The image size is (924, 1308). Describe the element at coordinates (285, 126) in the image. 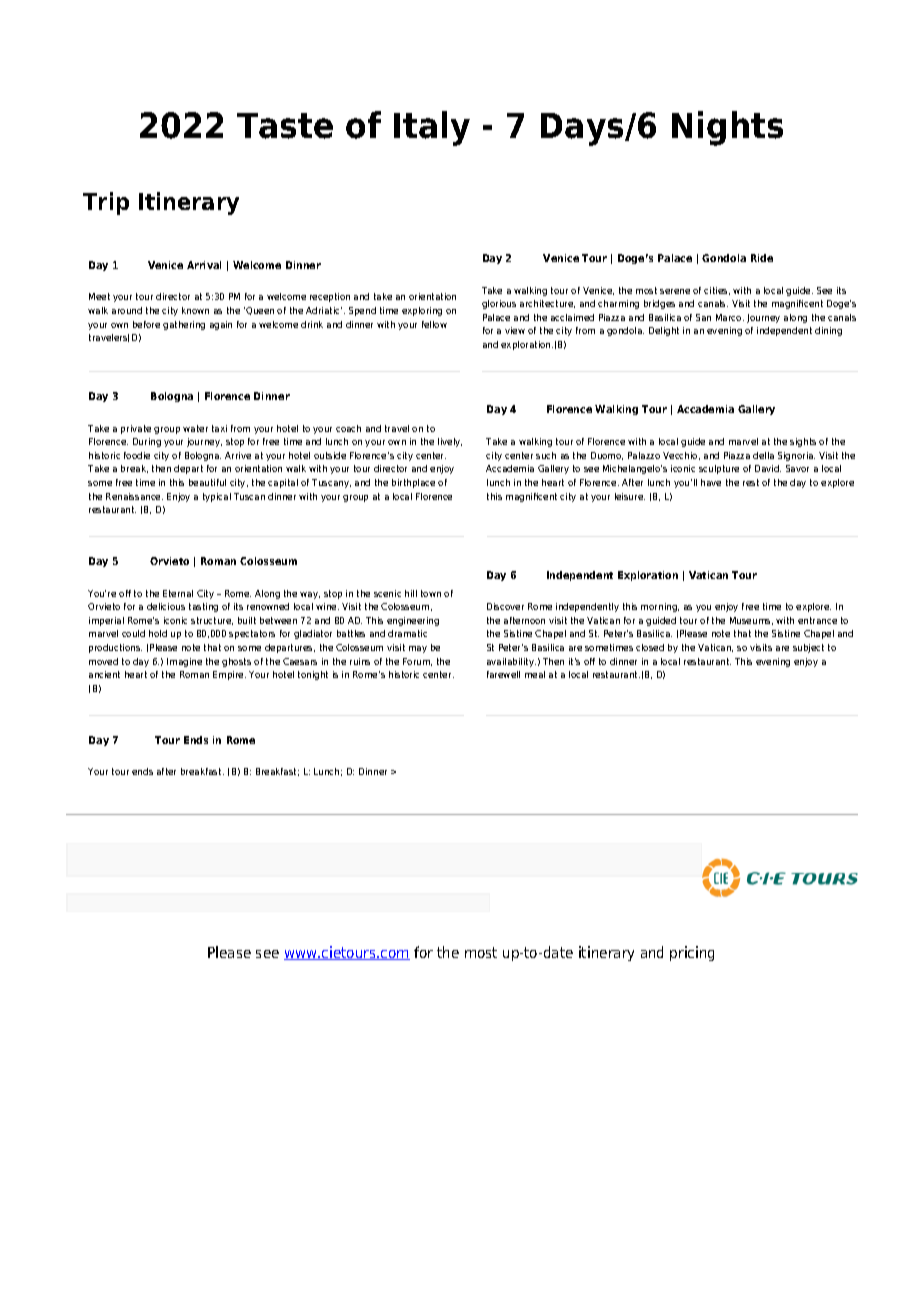

I see `Taste` at that location.
